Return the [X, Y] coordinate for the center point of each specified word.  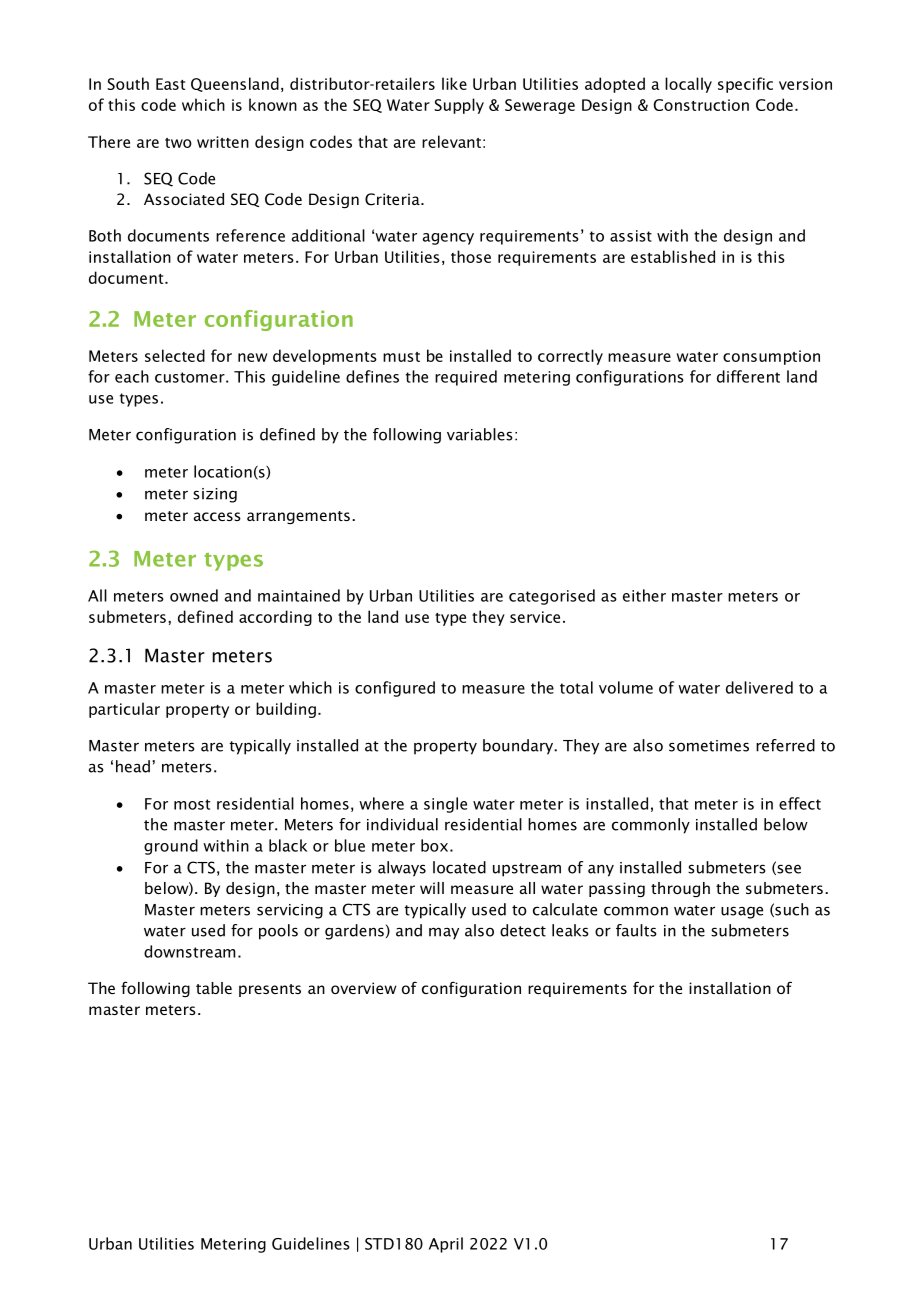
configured [395, 689]
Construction [701, 105]
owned [194, 595]
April [446, 1245]
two [178, 143]
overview [363, 988]
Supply [459, 106]
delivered [759, 687]
